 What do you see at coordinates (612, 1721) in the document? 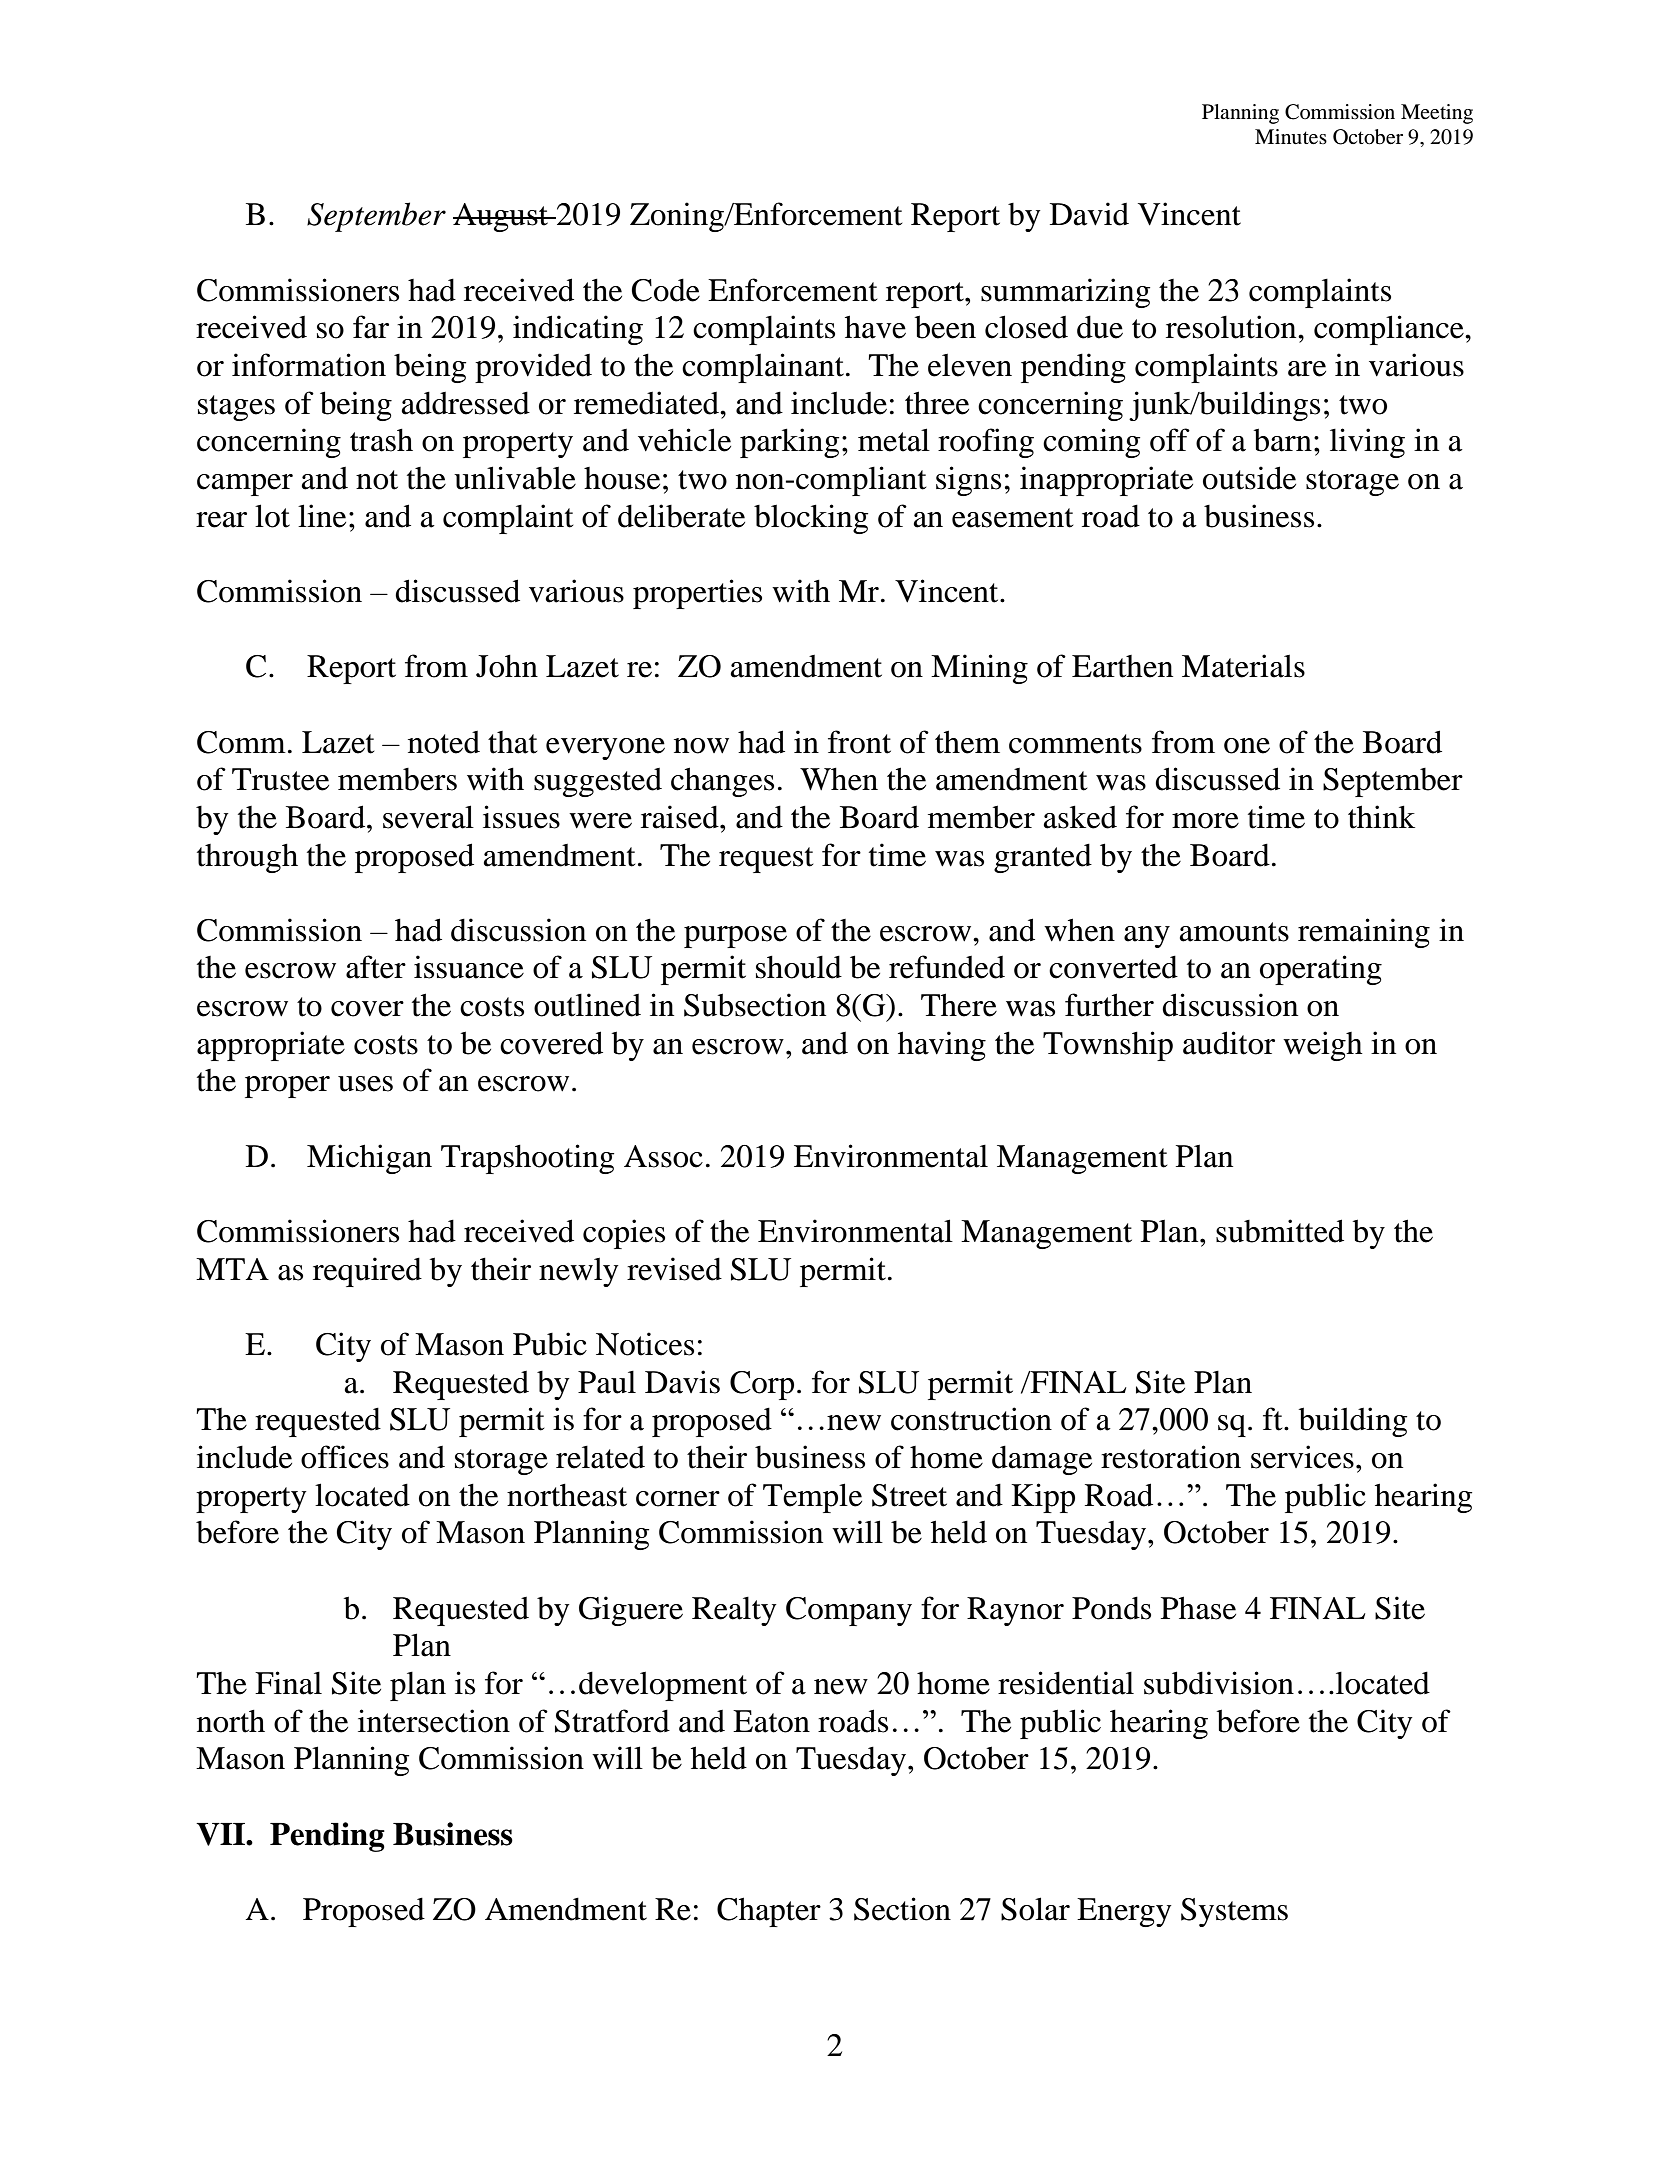
I see `Stratford` at bounding box center [612, 1721].
